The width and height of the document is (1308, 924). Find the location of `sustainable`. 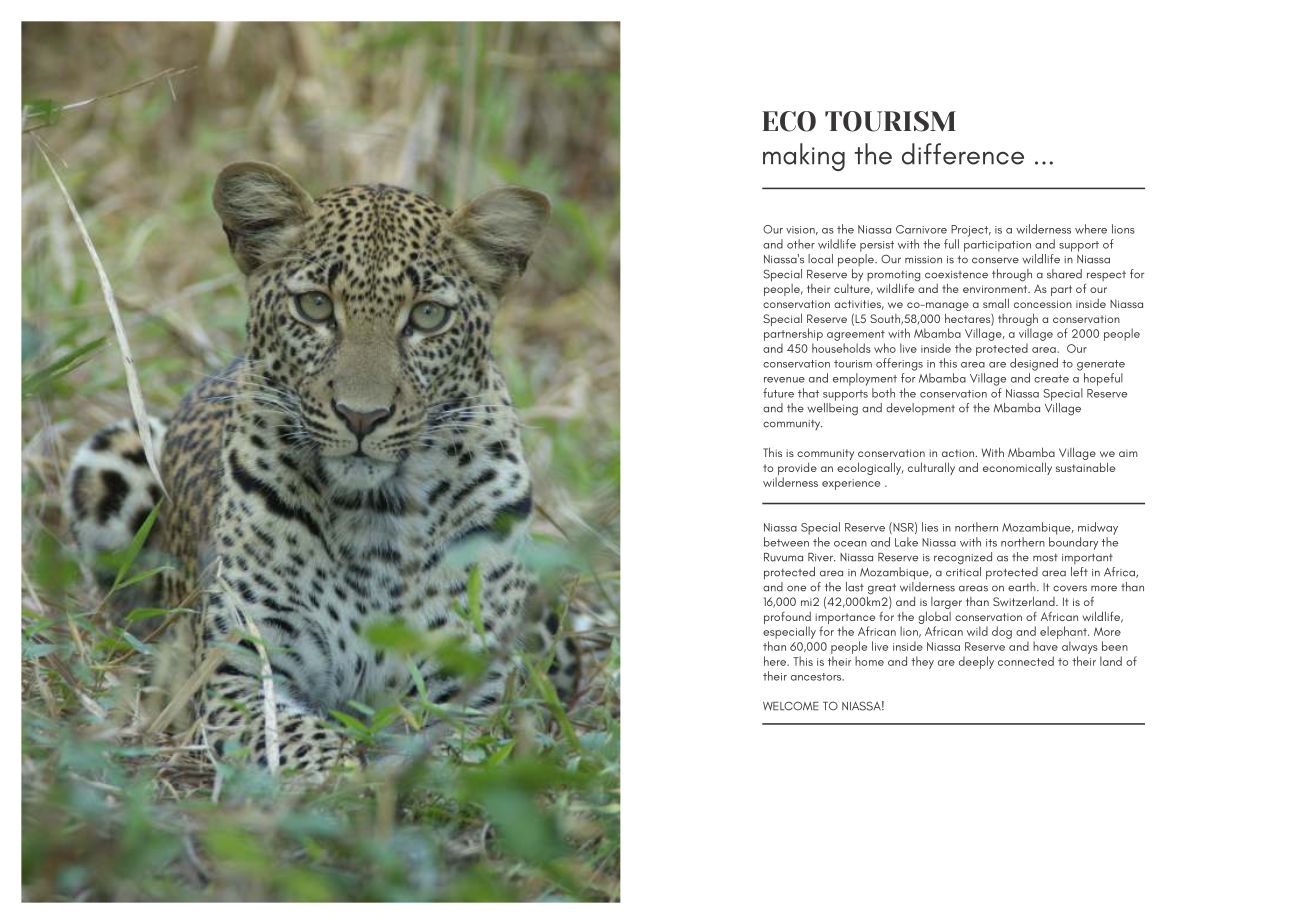

sustainable is located at coordinates (1085, 467).
